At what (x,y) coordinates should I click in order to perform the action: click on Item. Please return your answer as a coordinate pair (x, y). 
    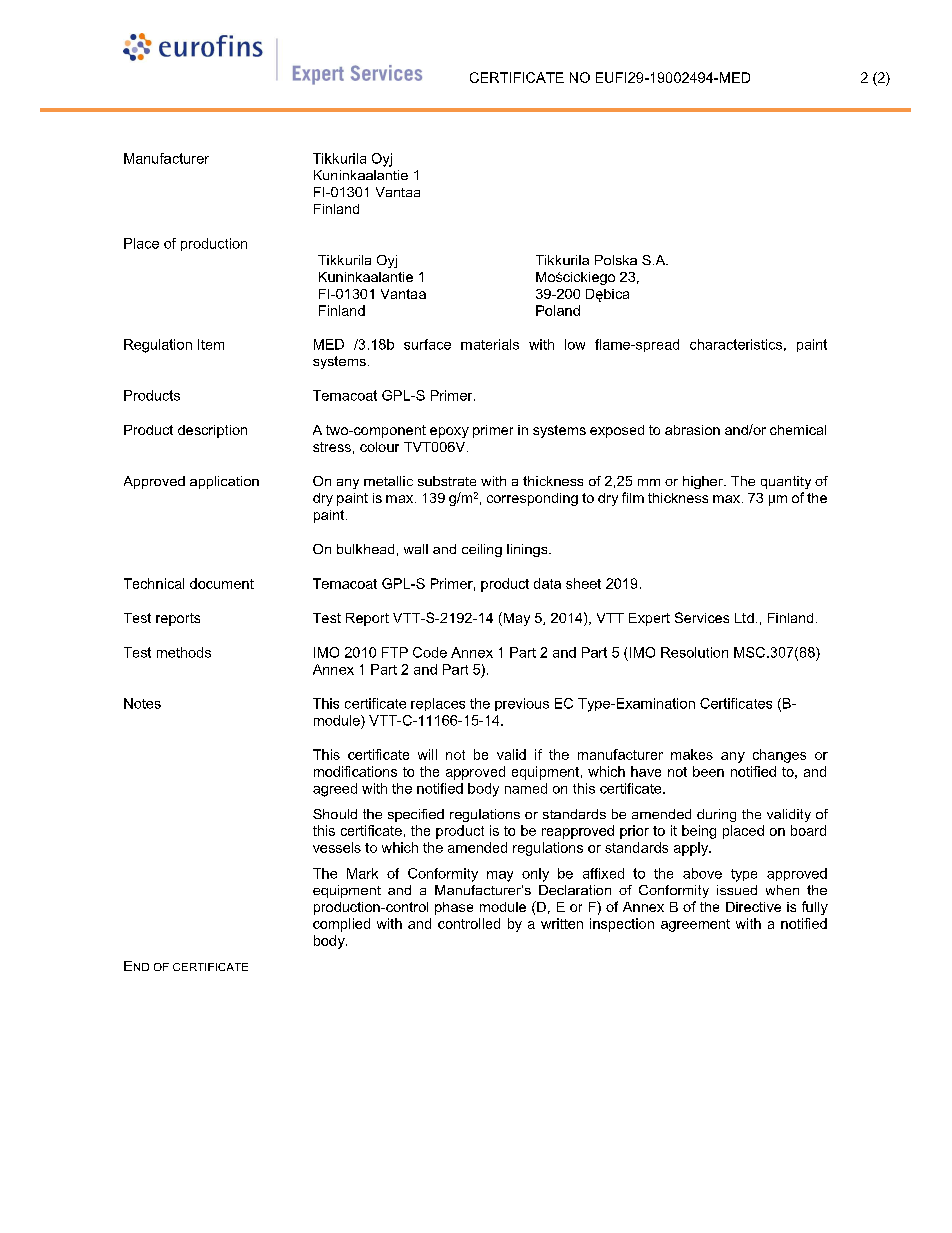
    Looking at the image, I should click on (211, 344).
